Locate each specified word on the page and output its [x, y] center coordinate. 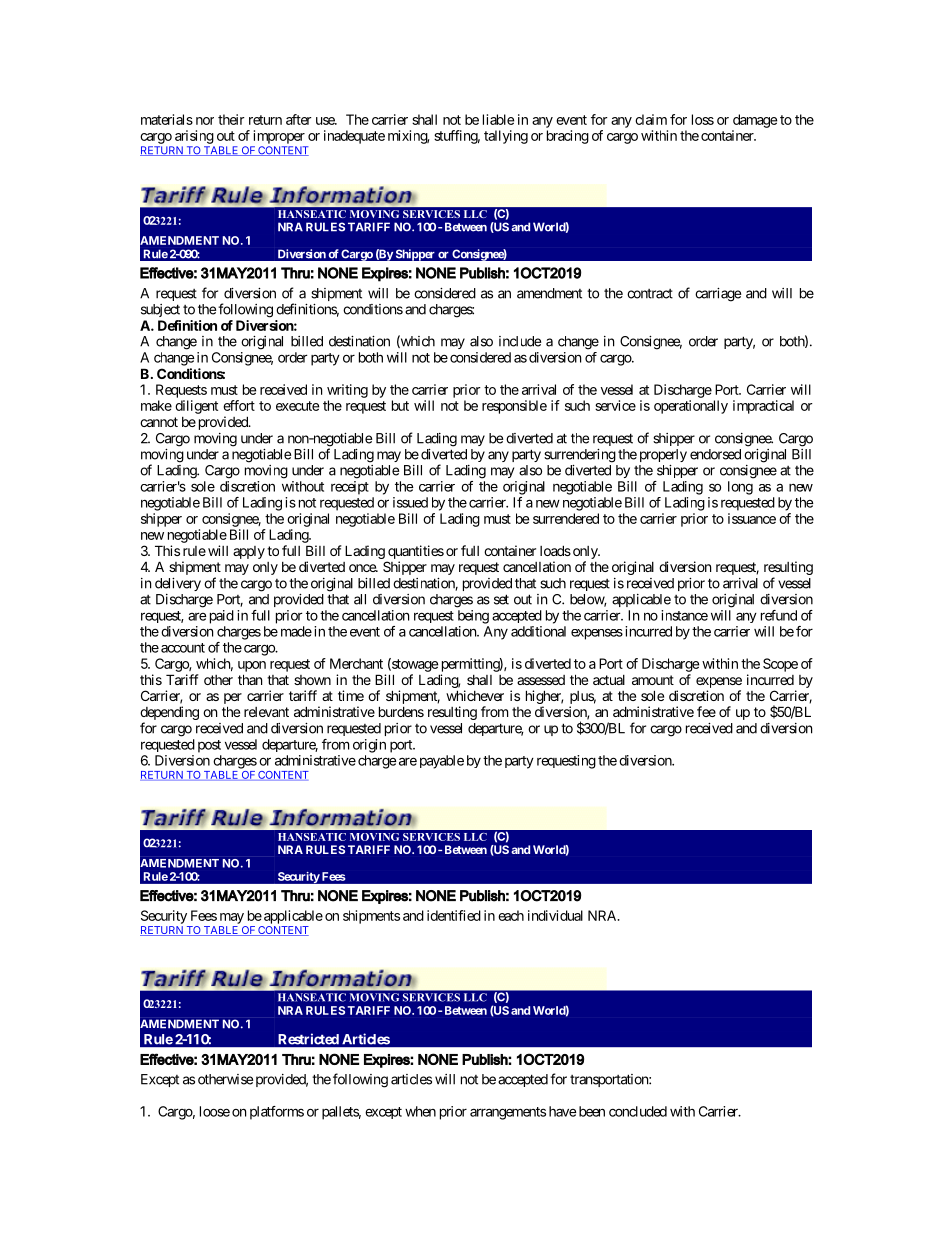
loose [215, 1111]
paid [220, 617]
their [231, 119]
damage [755, 121]
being [473, 617]
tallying [506, 137]
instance [684, 615]
